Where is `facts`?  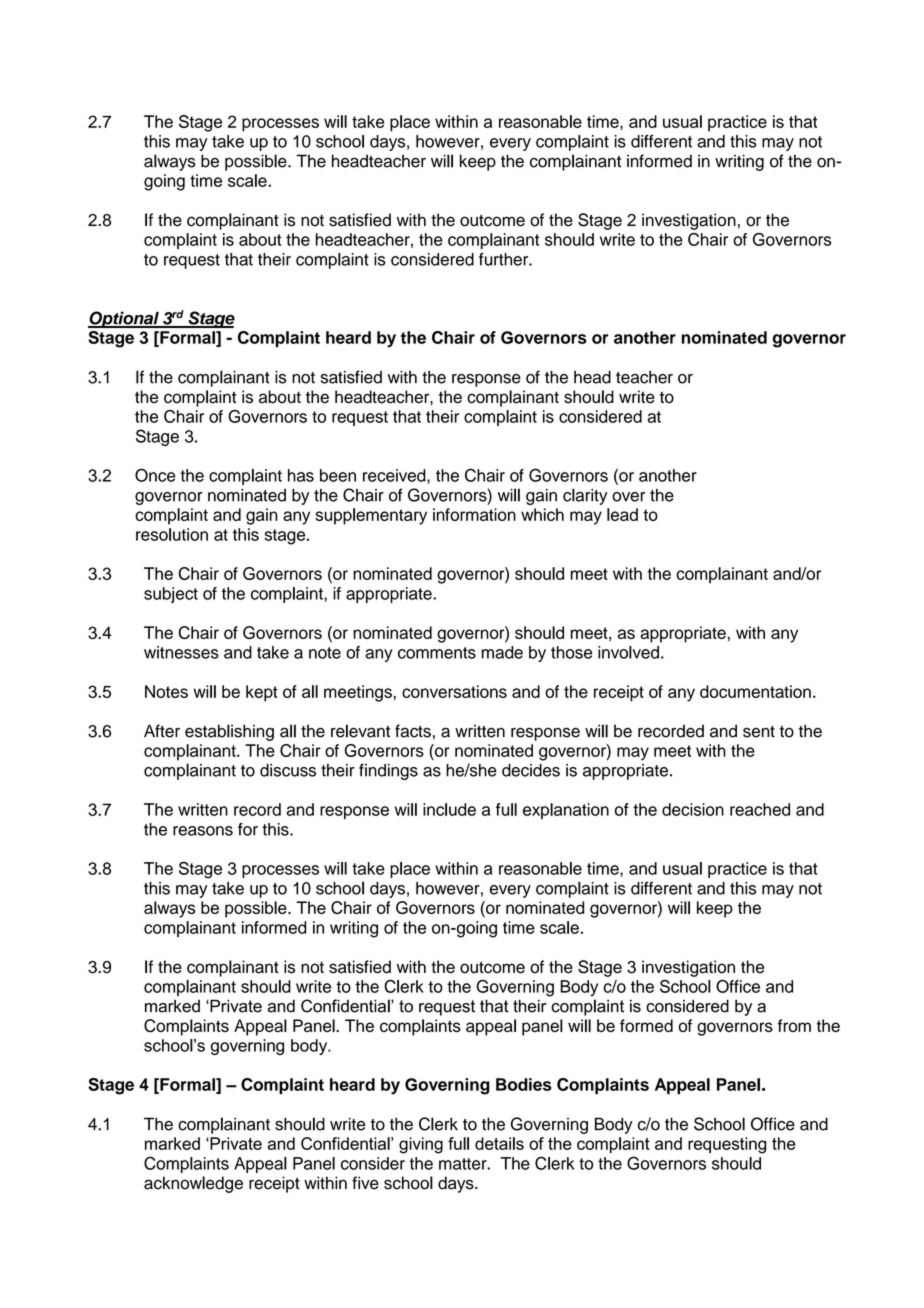 facts is located at coordinates (413, 731).
